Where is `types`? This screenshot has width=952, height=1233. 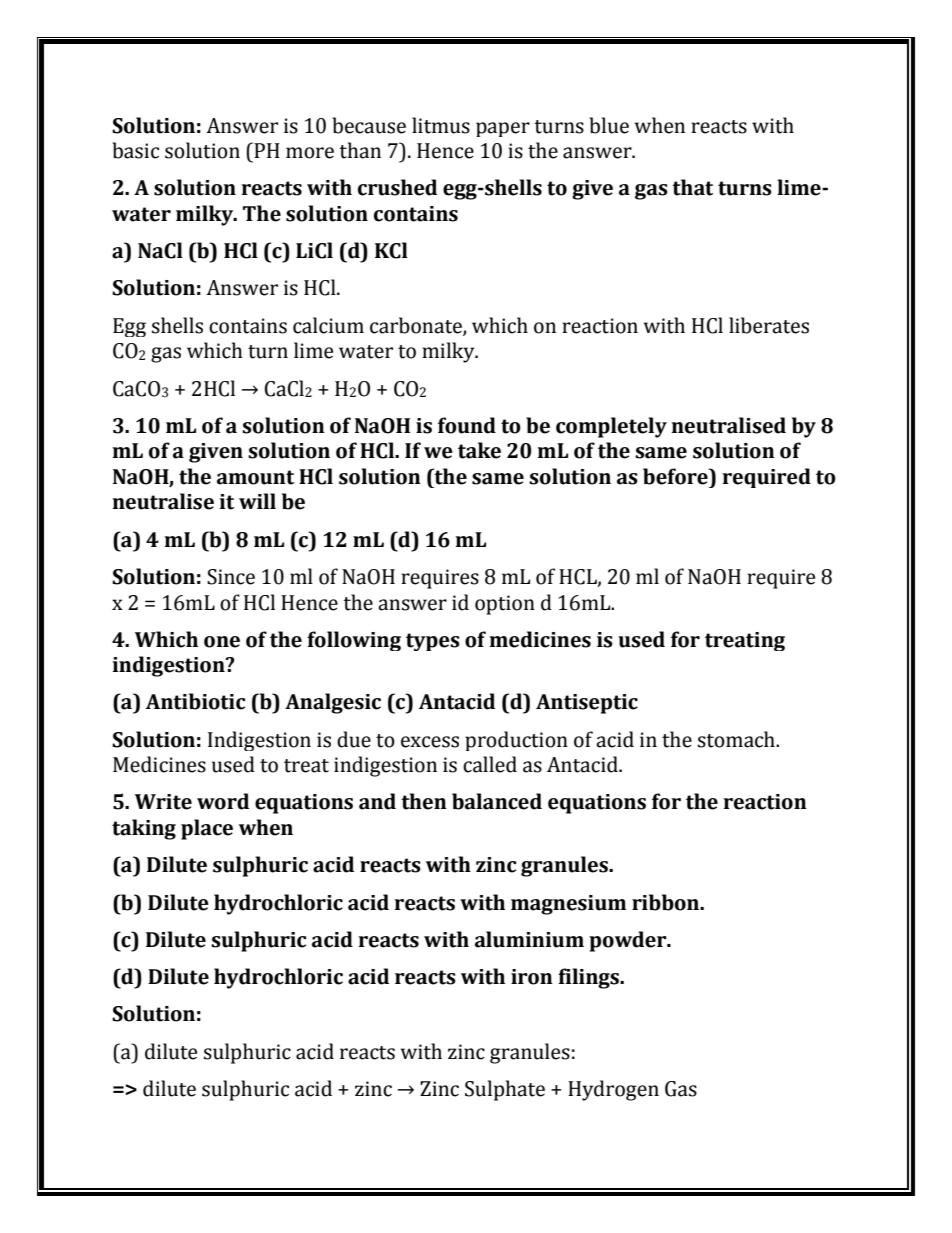 types is located at coordinates (433, 642).
